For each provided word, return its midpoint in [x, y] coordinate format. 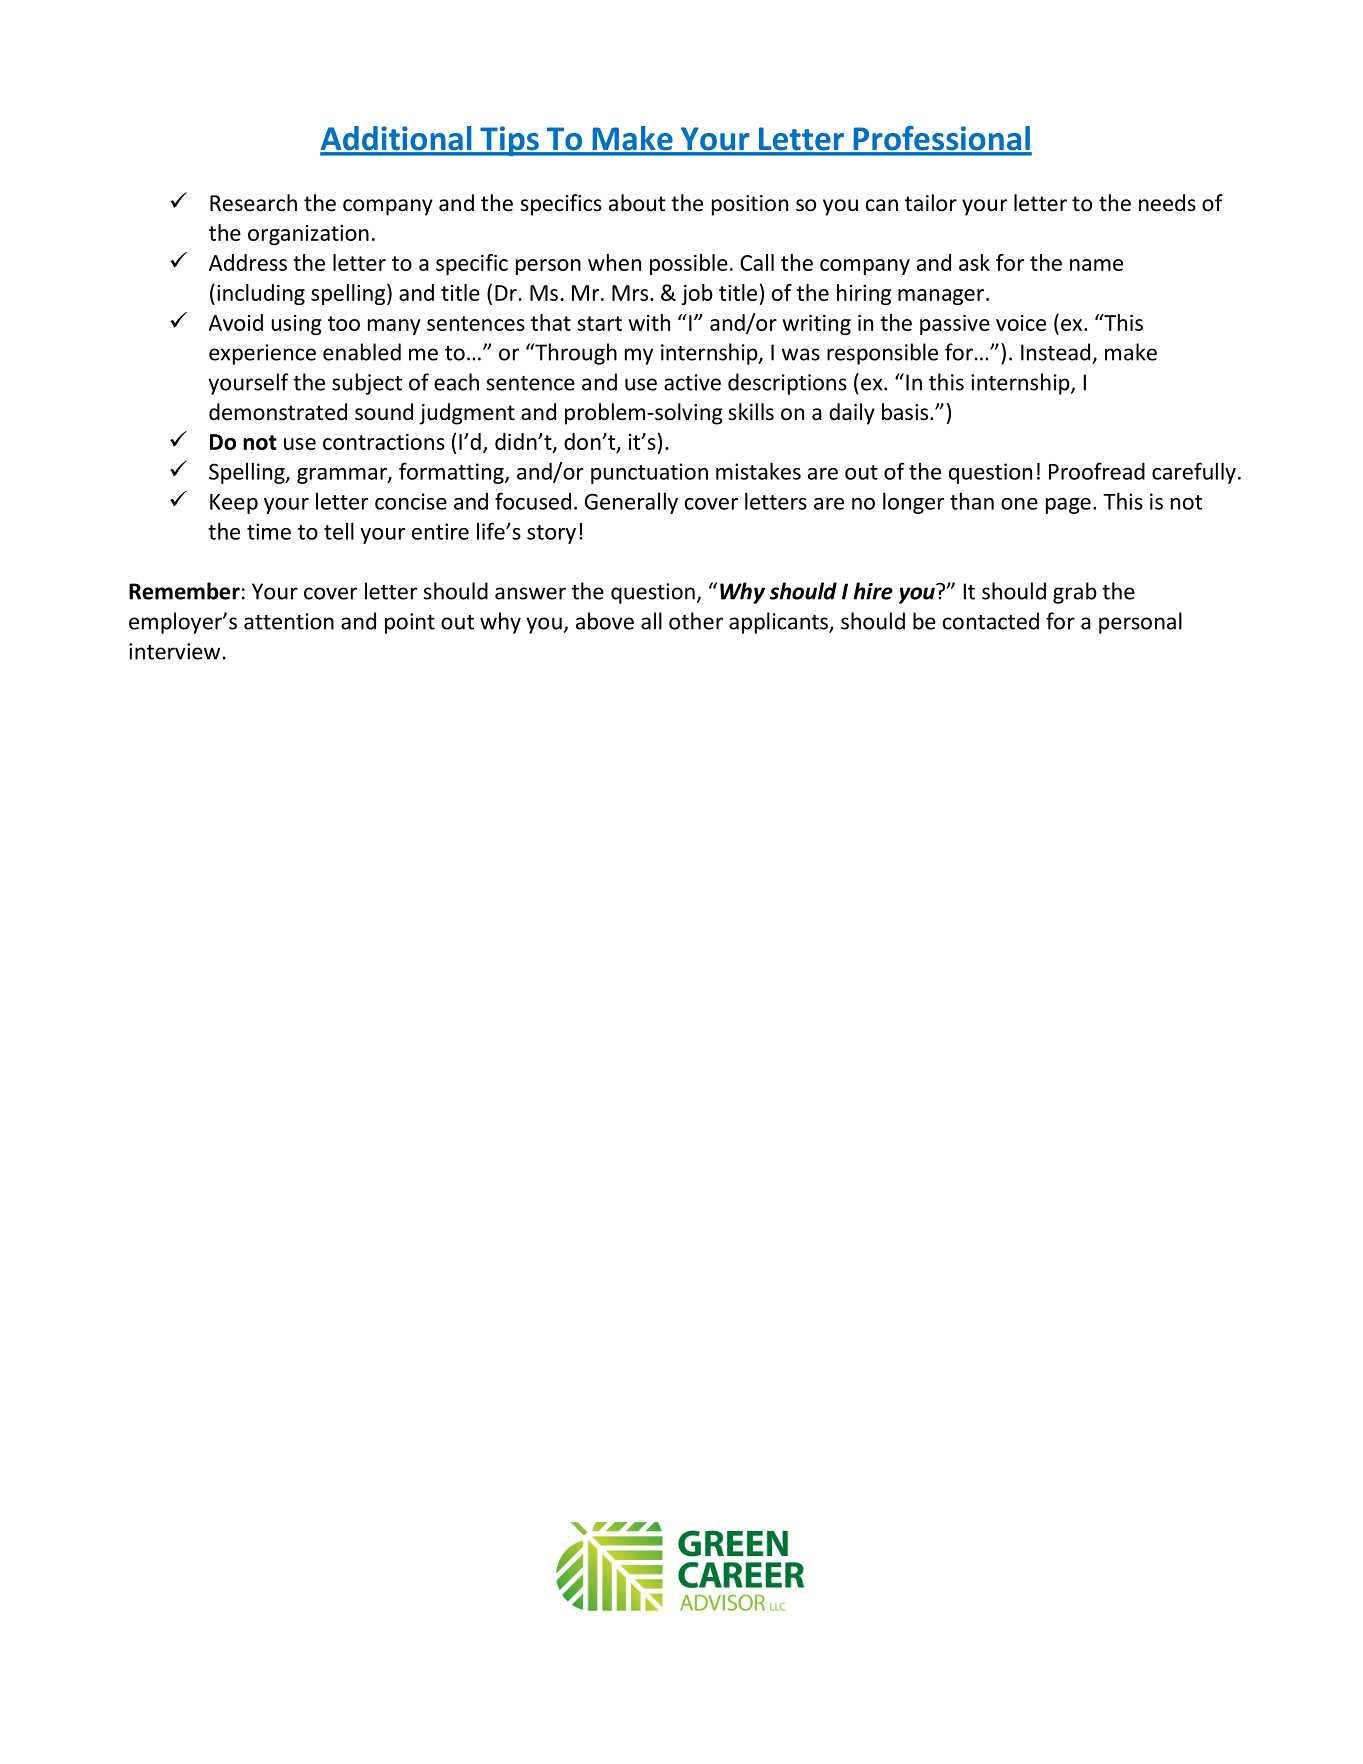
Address [248, 262]
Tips [509, 141]
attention [289, 621]
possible [689, 264]
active [692, 382]
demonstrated [278, 412]
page [1068, 506]
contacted [991, 621]
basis [906, 412]
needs [1167, 203]
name [1096, 265]
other [696, 621]
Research [253, 203]
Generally [631, 503]
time [269, 531]
